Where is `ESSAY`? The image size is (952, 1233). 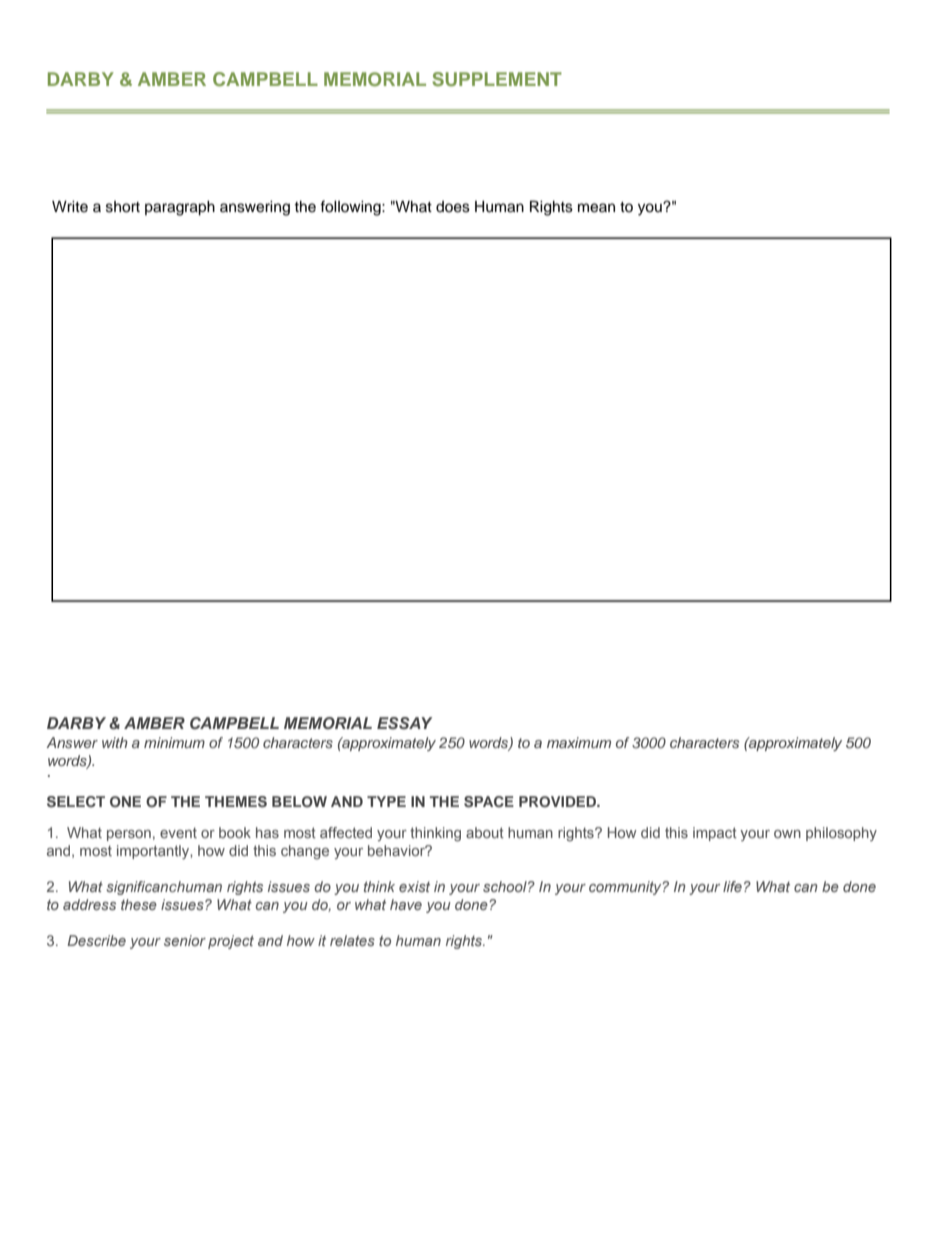
ESSAY is located at coordinates (404, 723).
